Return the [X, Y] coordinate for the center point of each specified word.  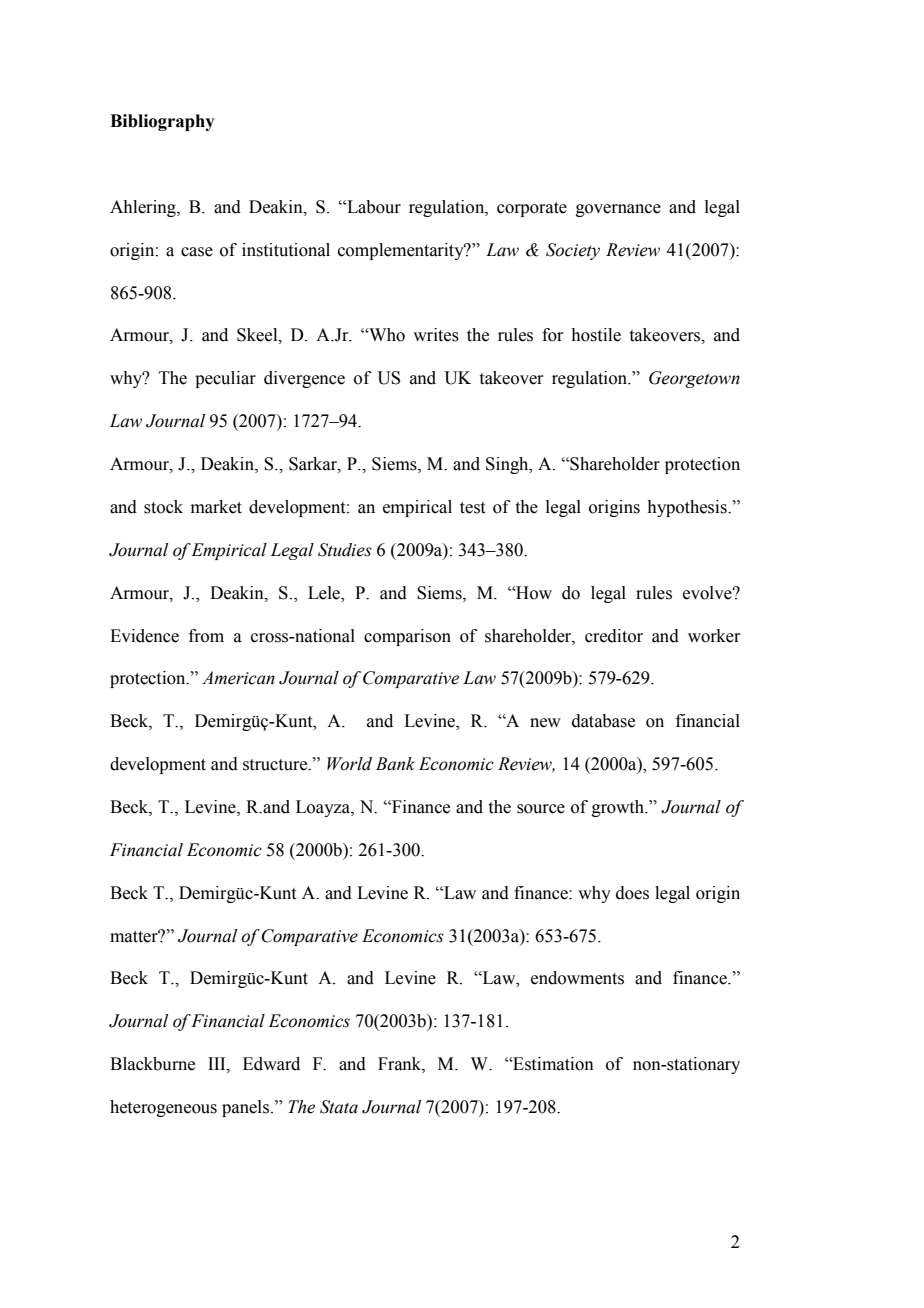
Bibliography [162, 122]
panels [247, 1108]
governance [618, 210]
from [206, 636]
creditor [614, 636]
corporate [532, 209]
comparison [407, 637]
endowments [577, 978]
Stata [339, 1107]
